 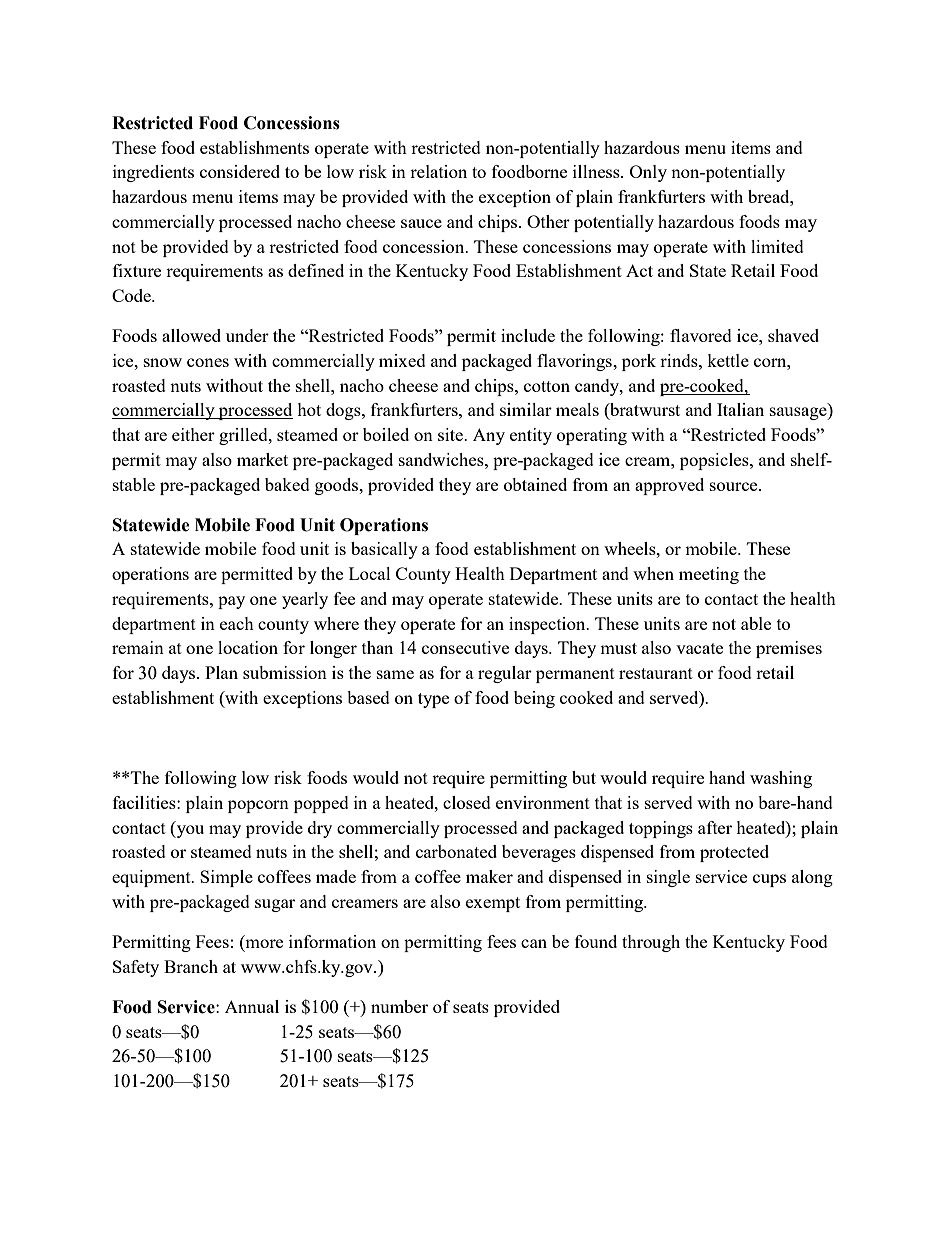 I want to click on Plan, so click(x=221, y=672).
